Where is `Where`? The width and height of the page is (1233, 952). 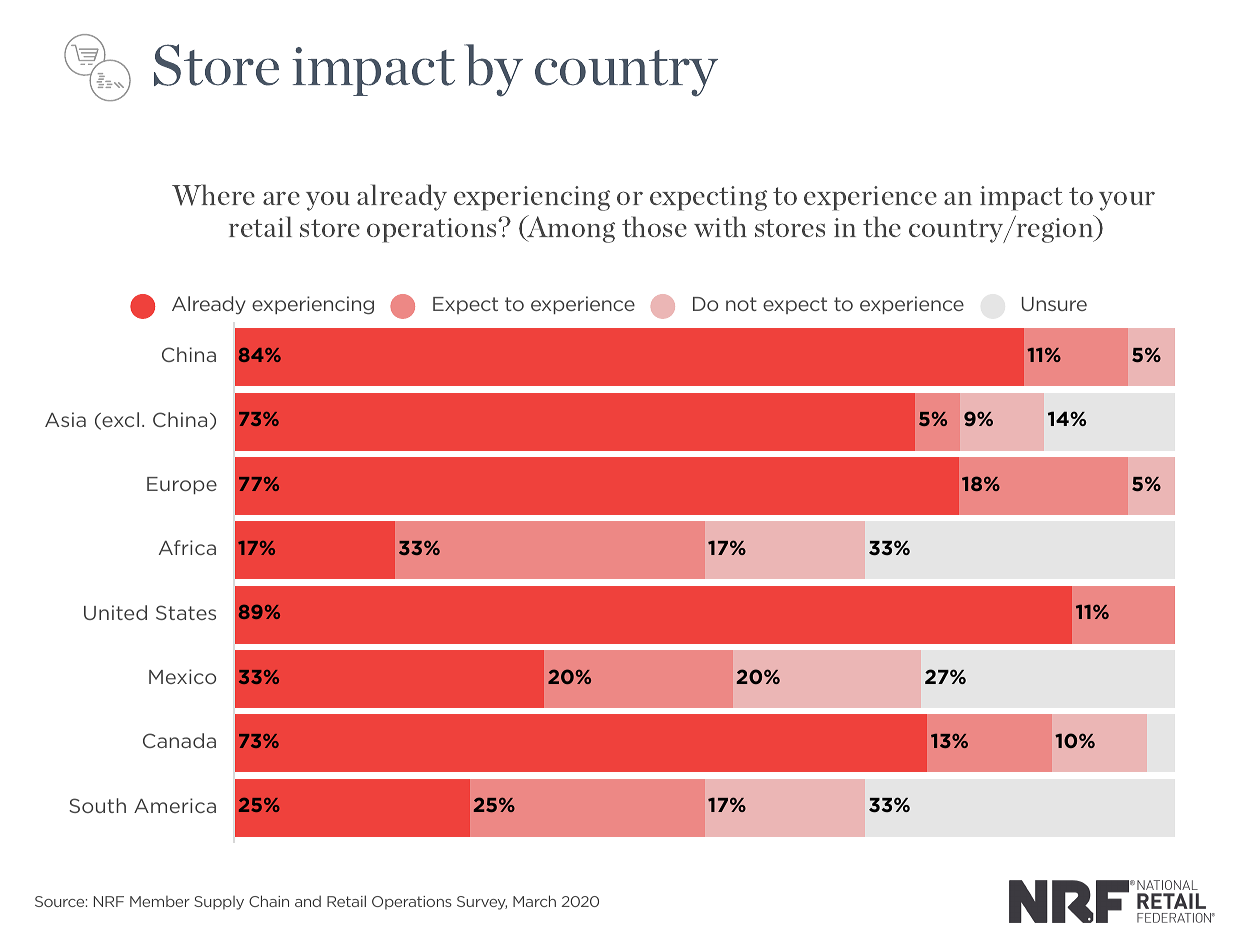
Where is located at coordinates (213, 195).
